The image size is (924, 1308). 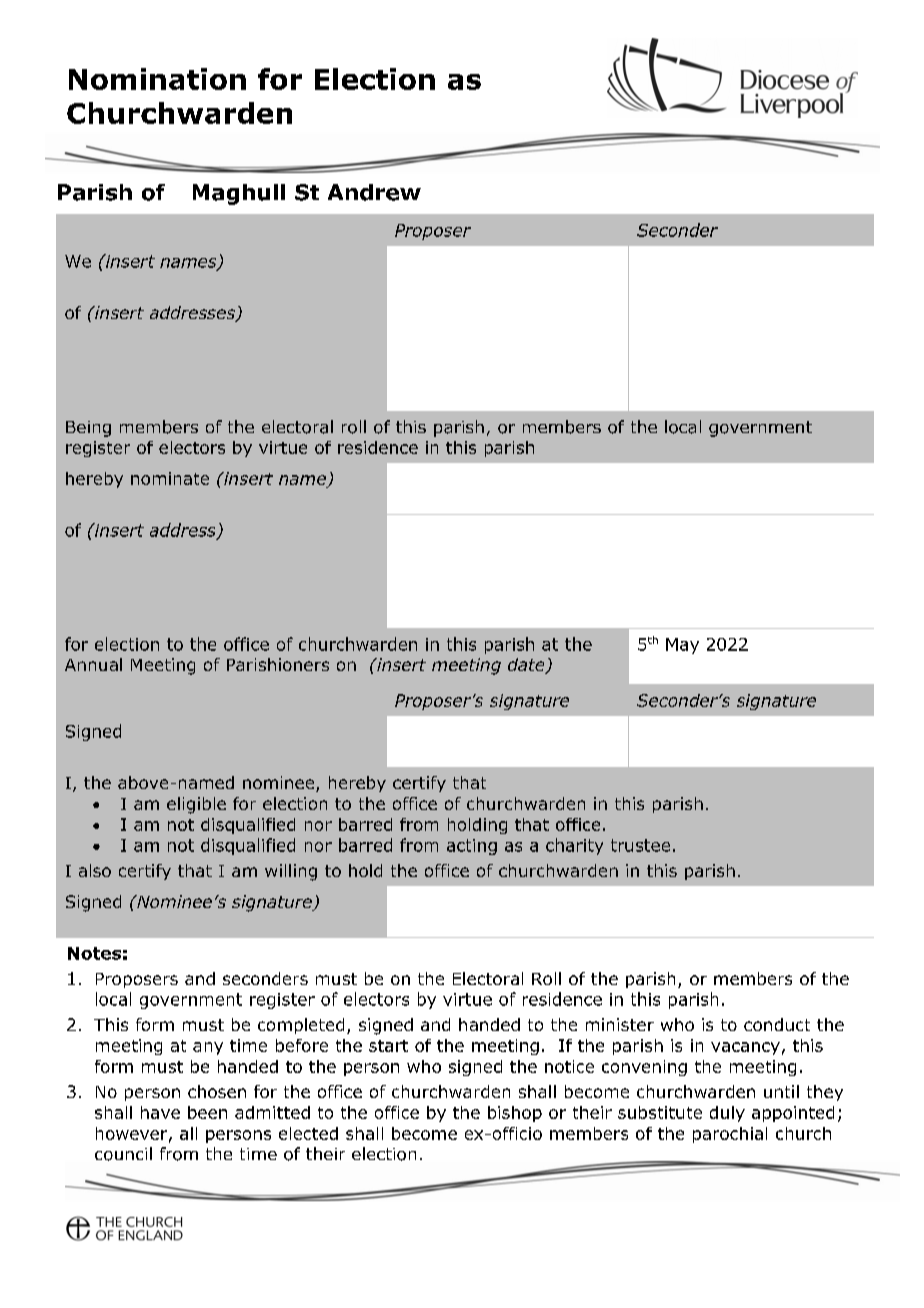 I want to click on have, so click(x=160, y=1112).
